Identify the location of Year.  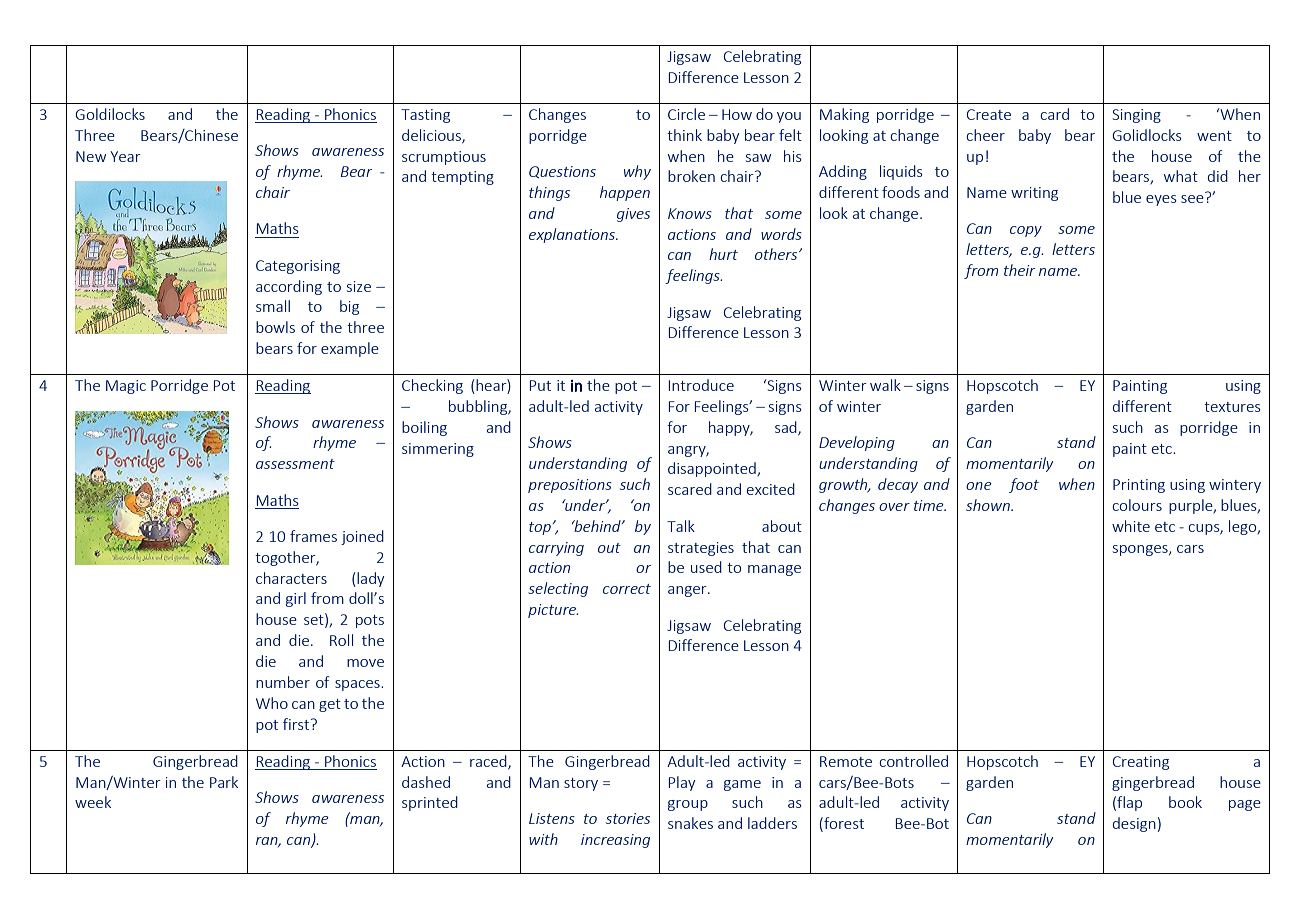
(125, 156).
